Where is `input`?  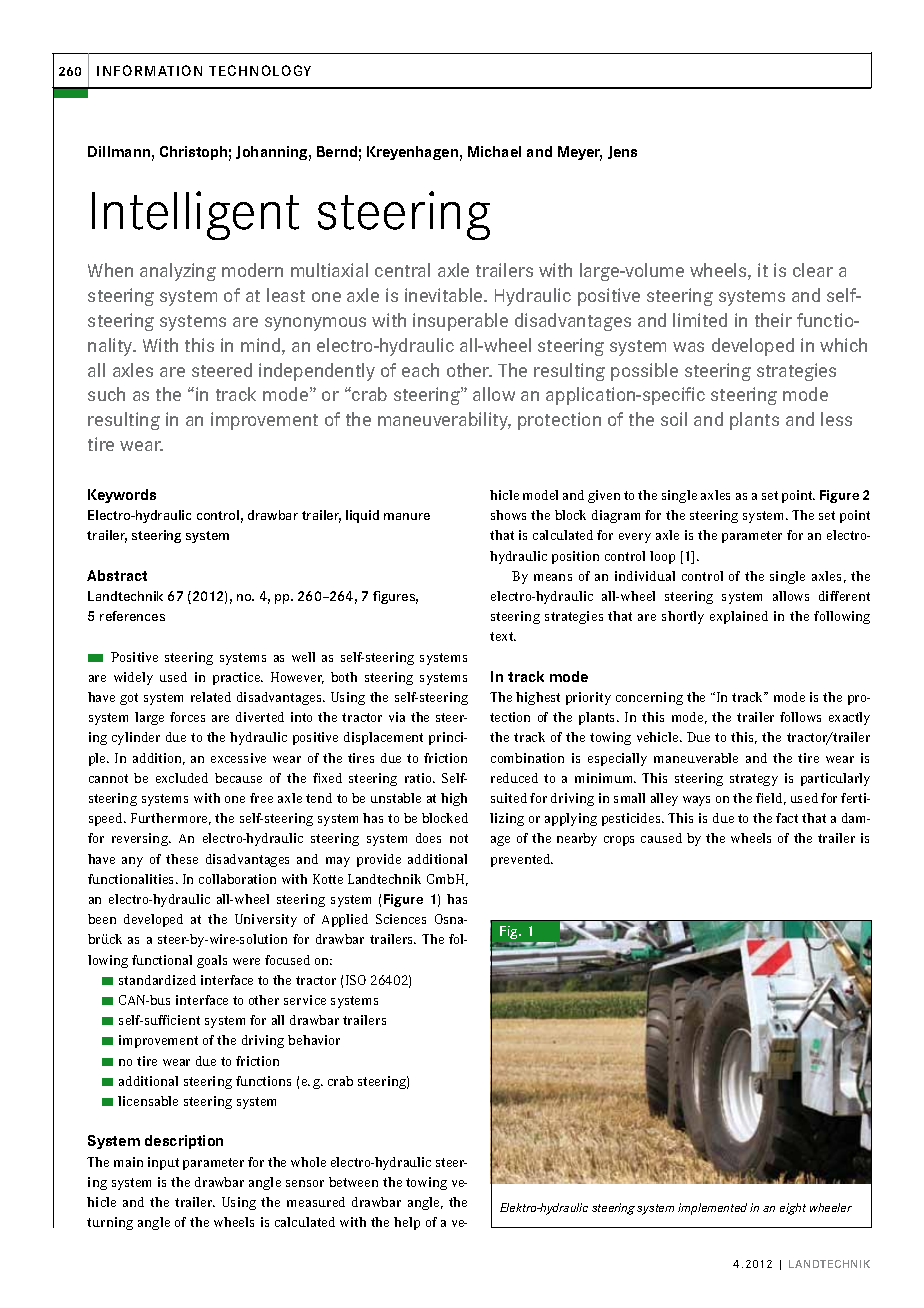
input is located at coordinates (163, 1163).
